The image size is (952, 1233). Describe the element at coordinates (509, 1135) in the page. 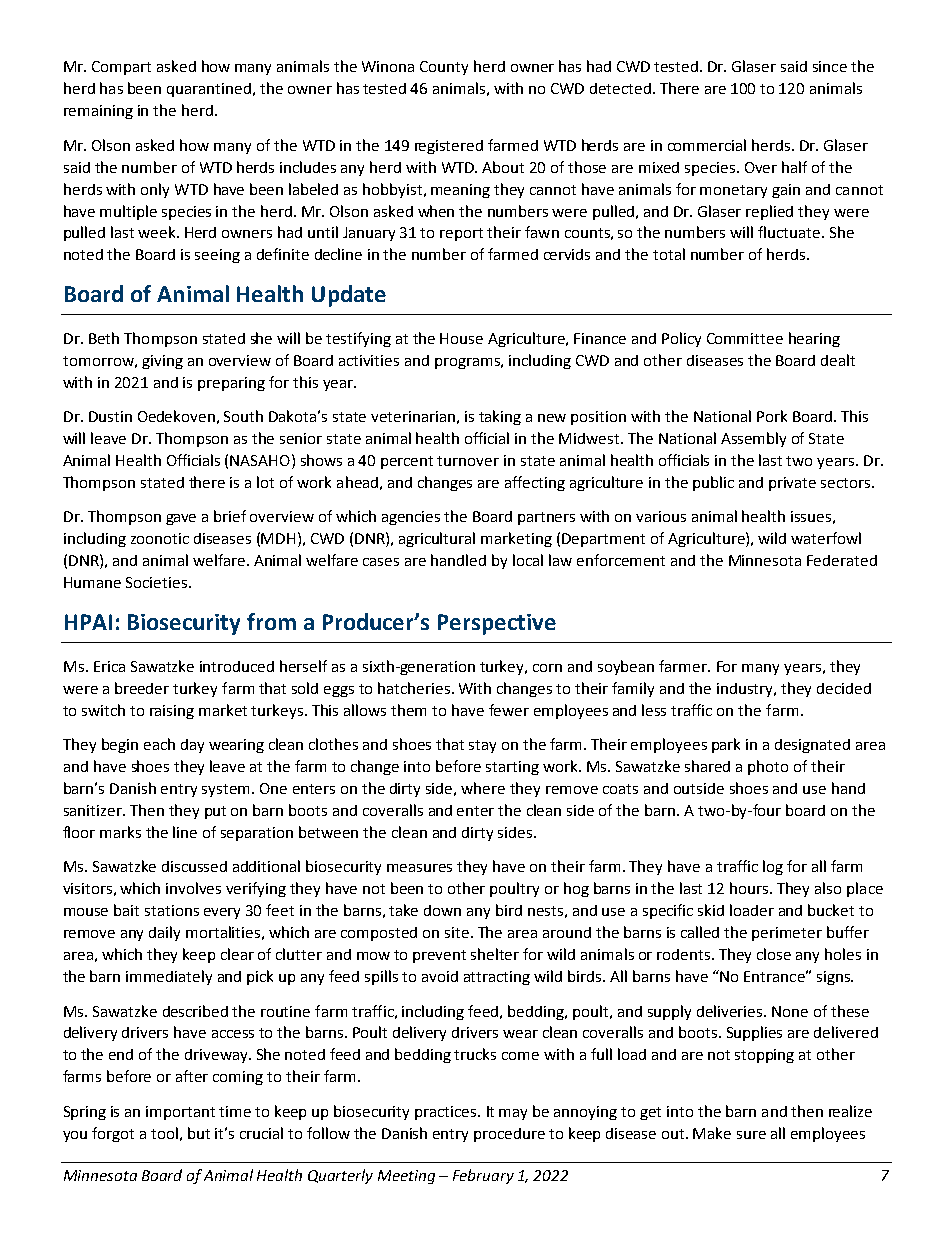

I see `procedure` at that location.
